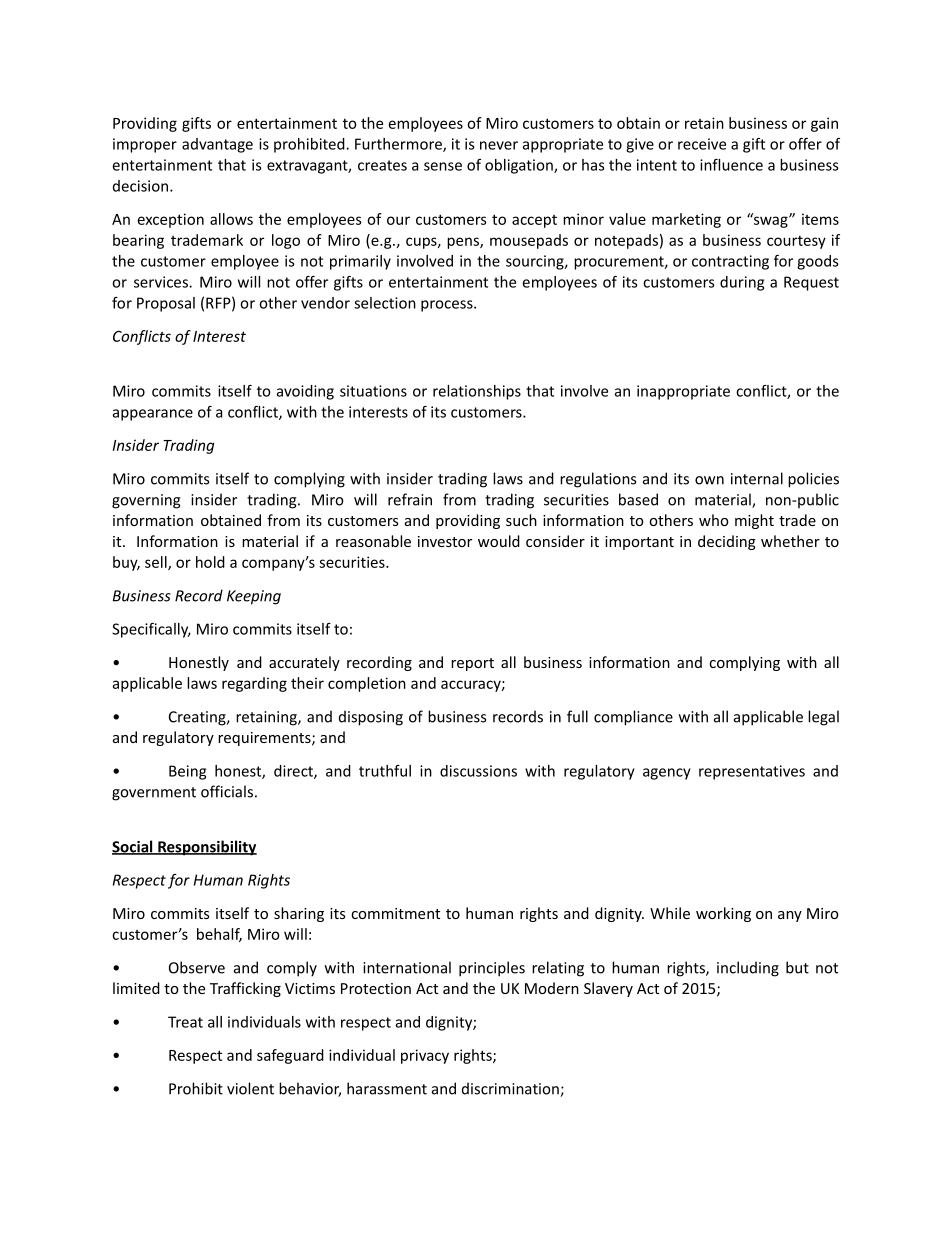  I want to click on violent, so click(250, 1088).
